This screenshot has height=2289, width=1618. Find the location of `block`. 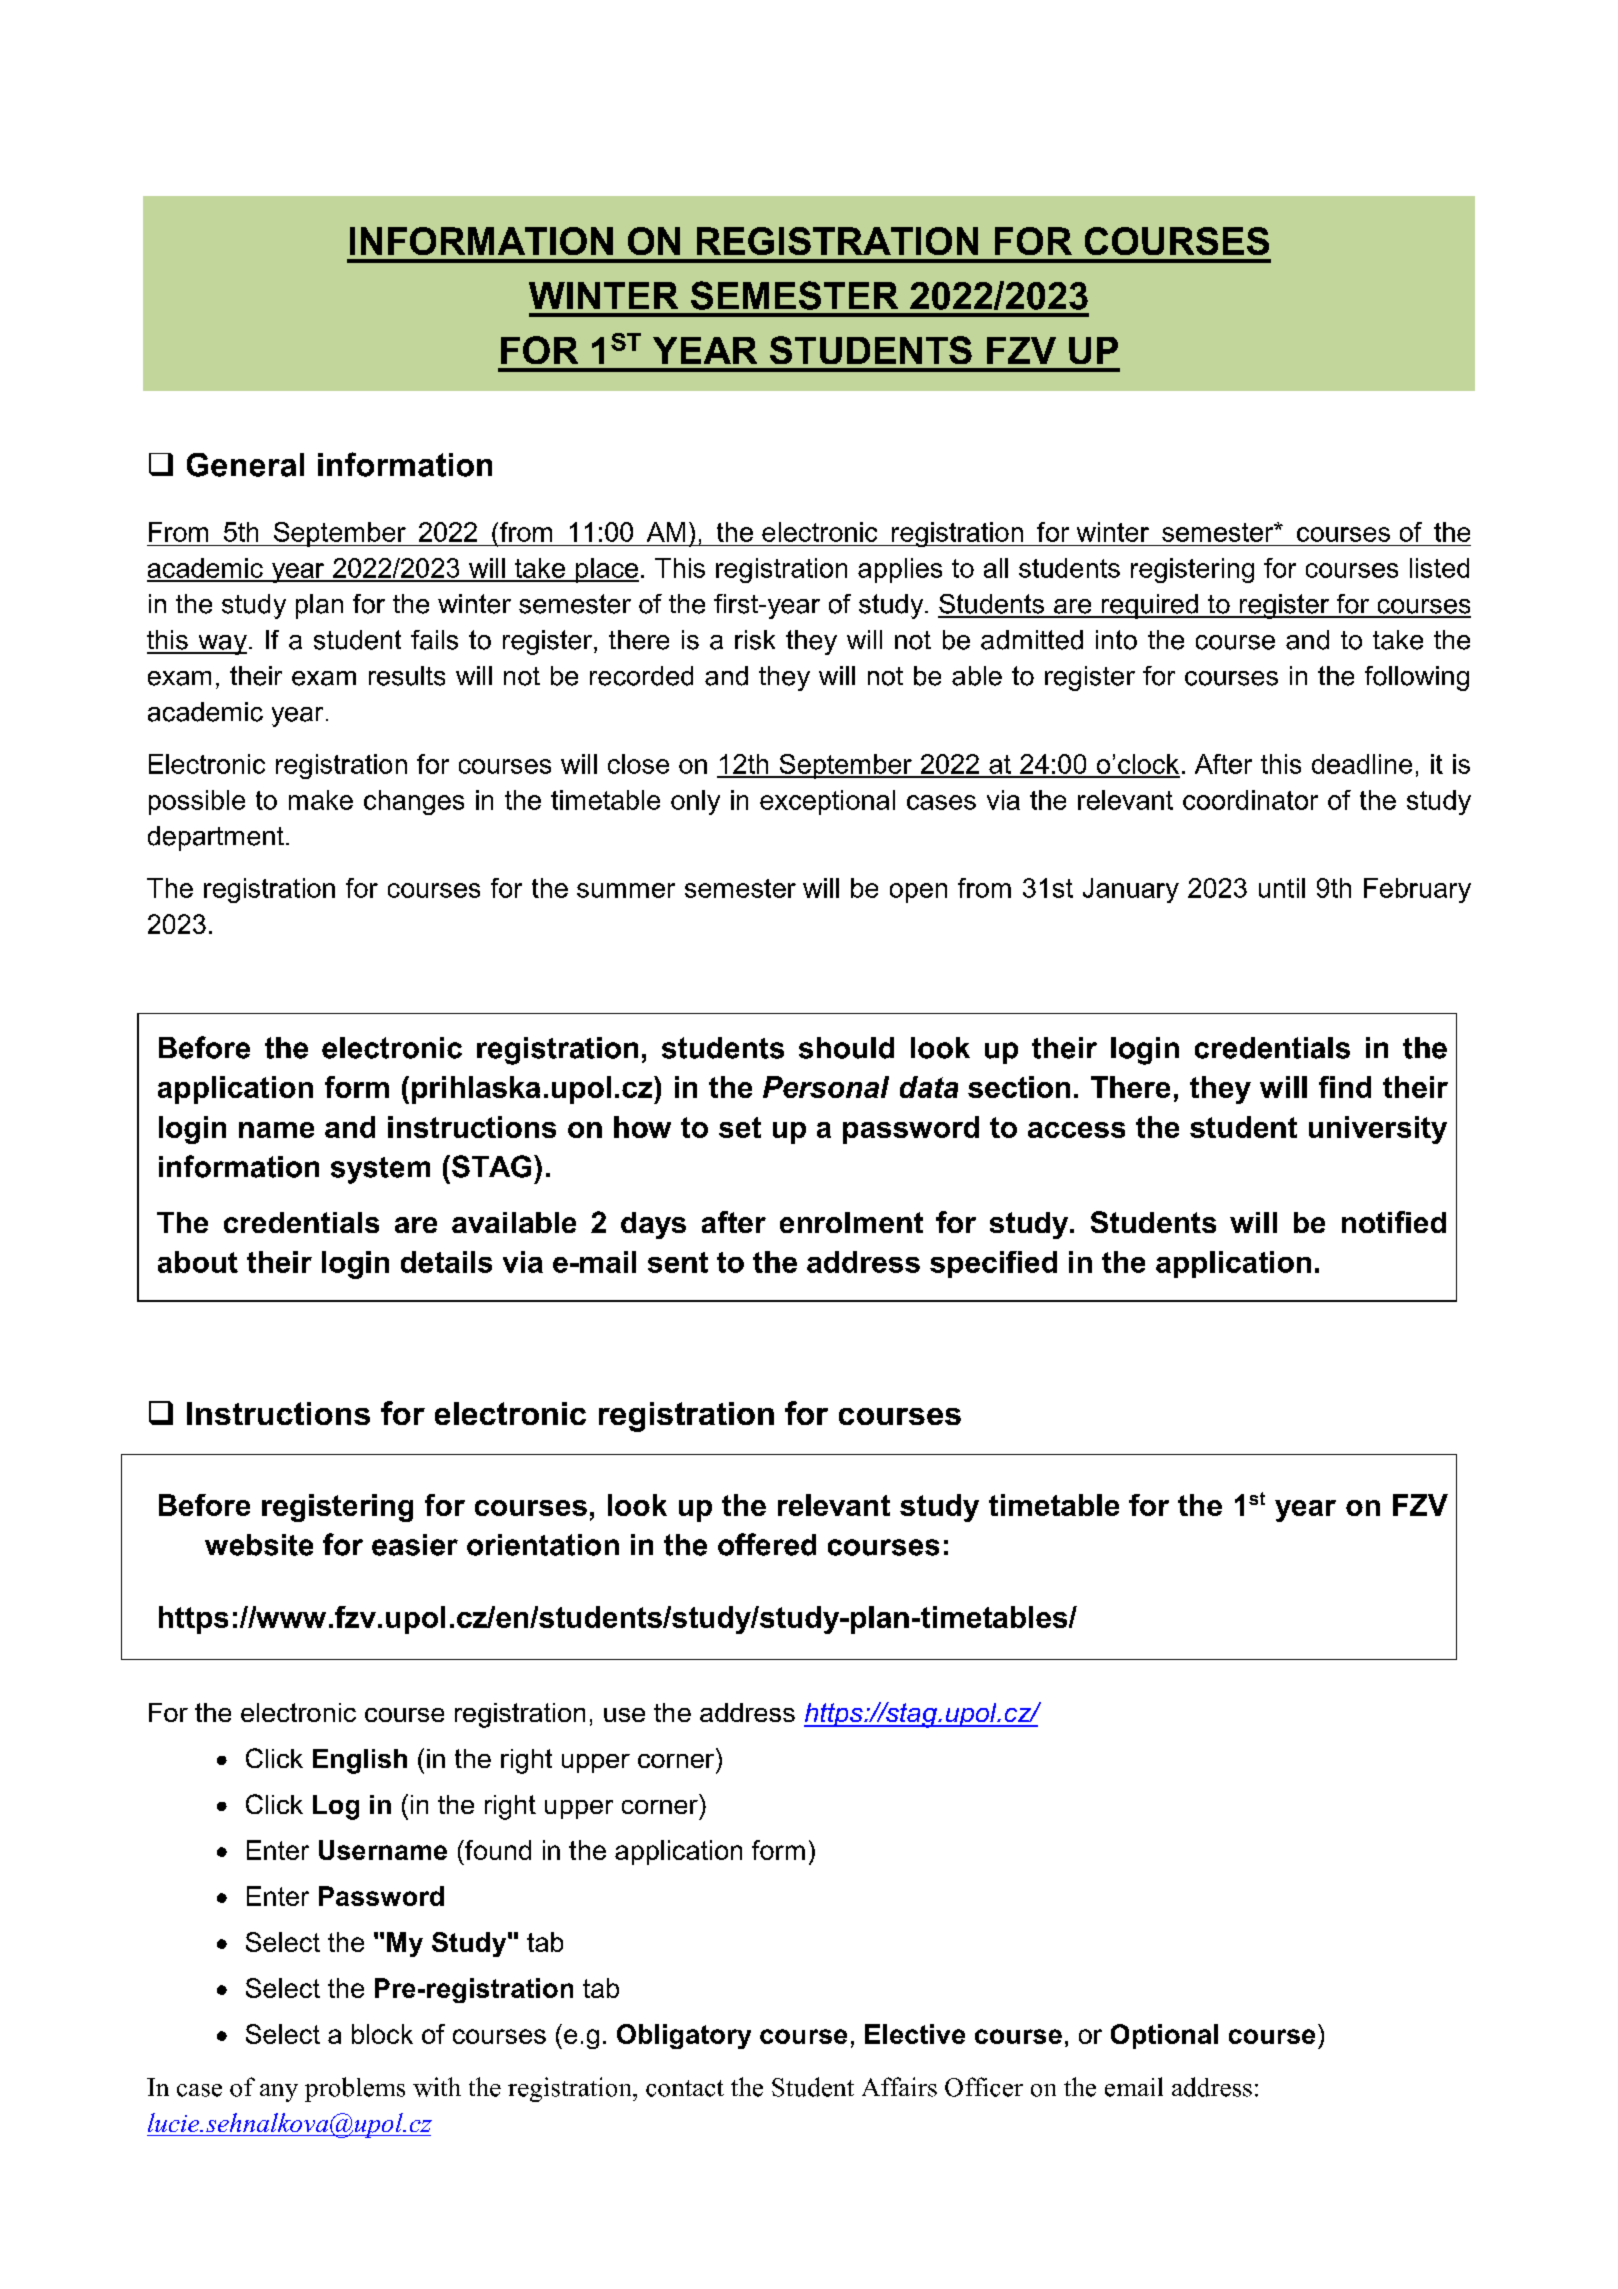

block is located at coordinates (382, 2034).
